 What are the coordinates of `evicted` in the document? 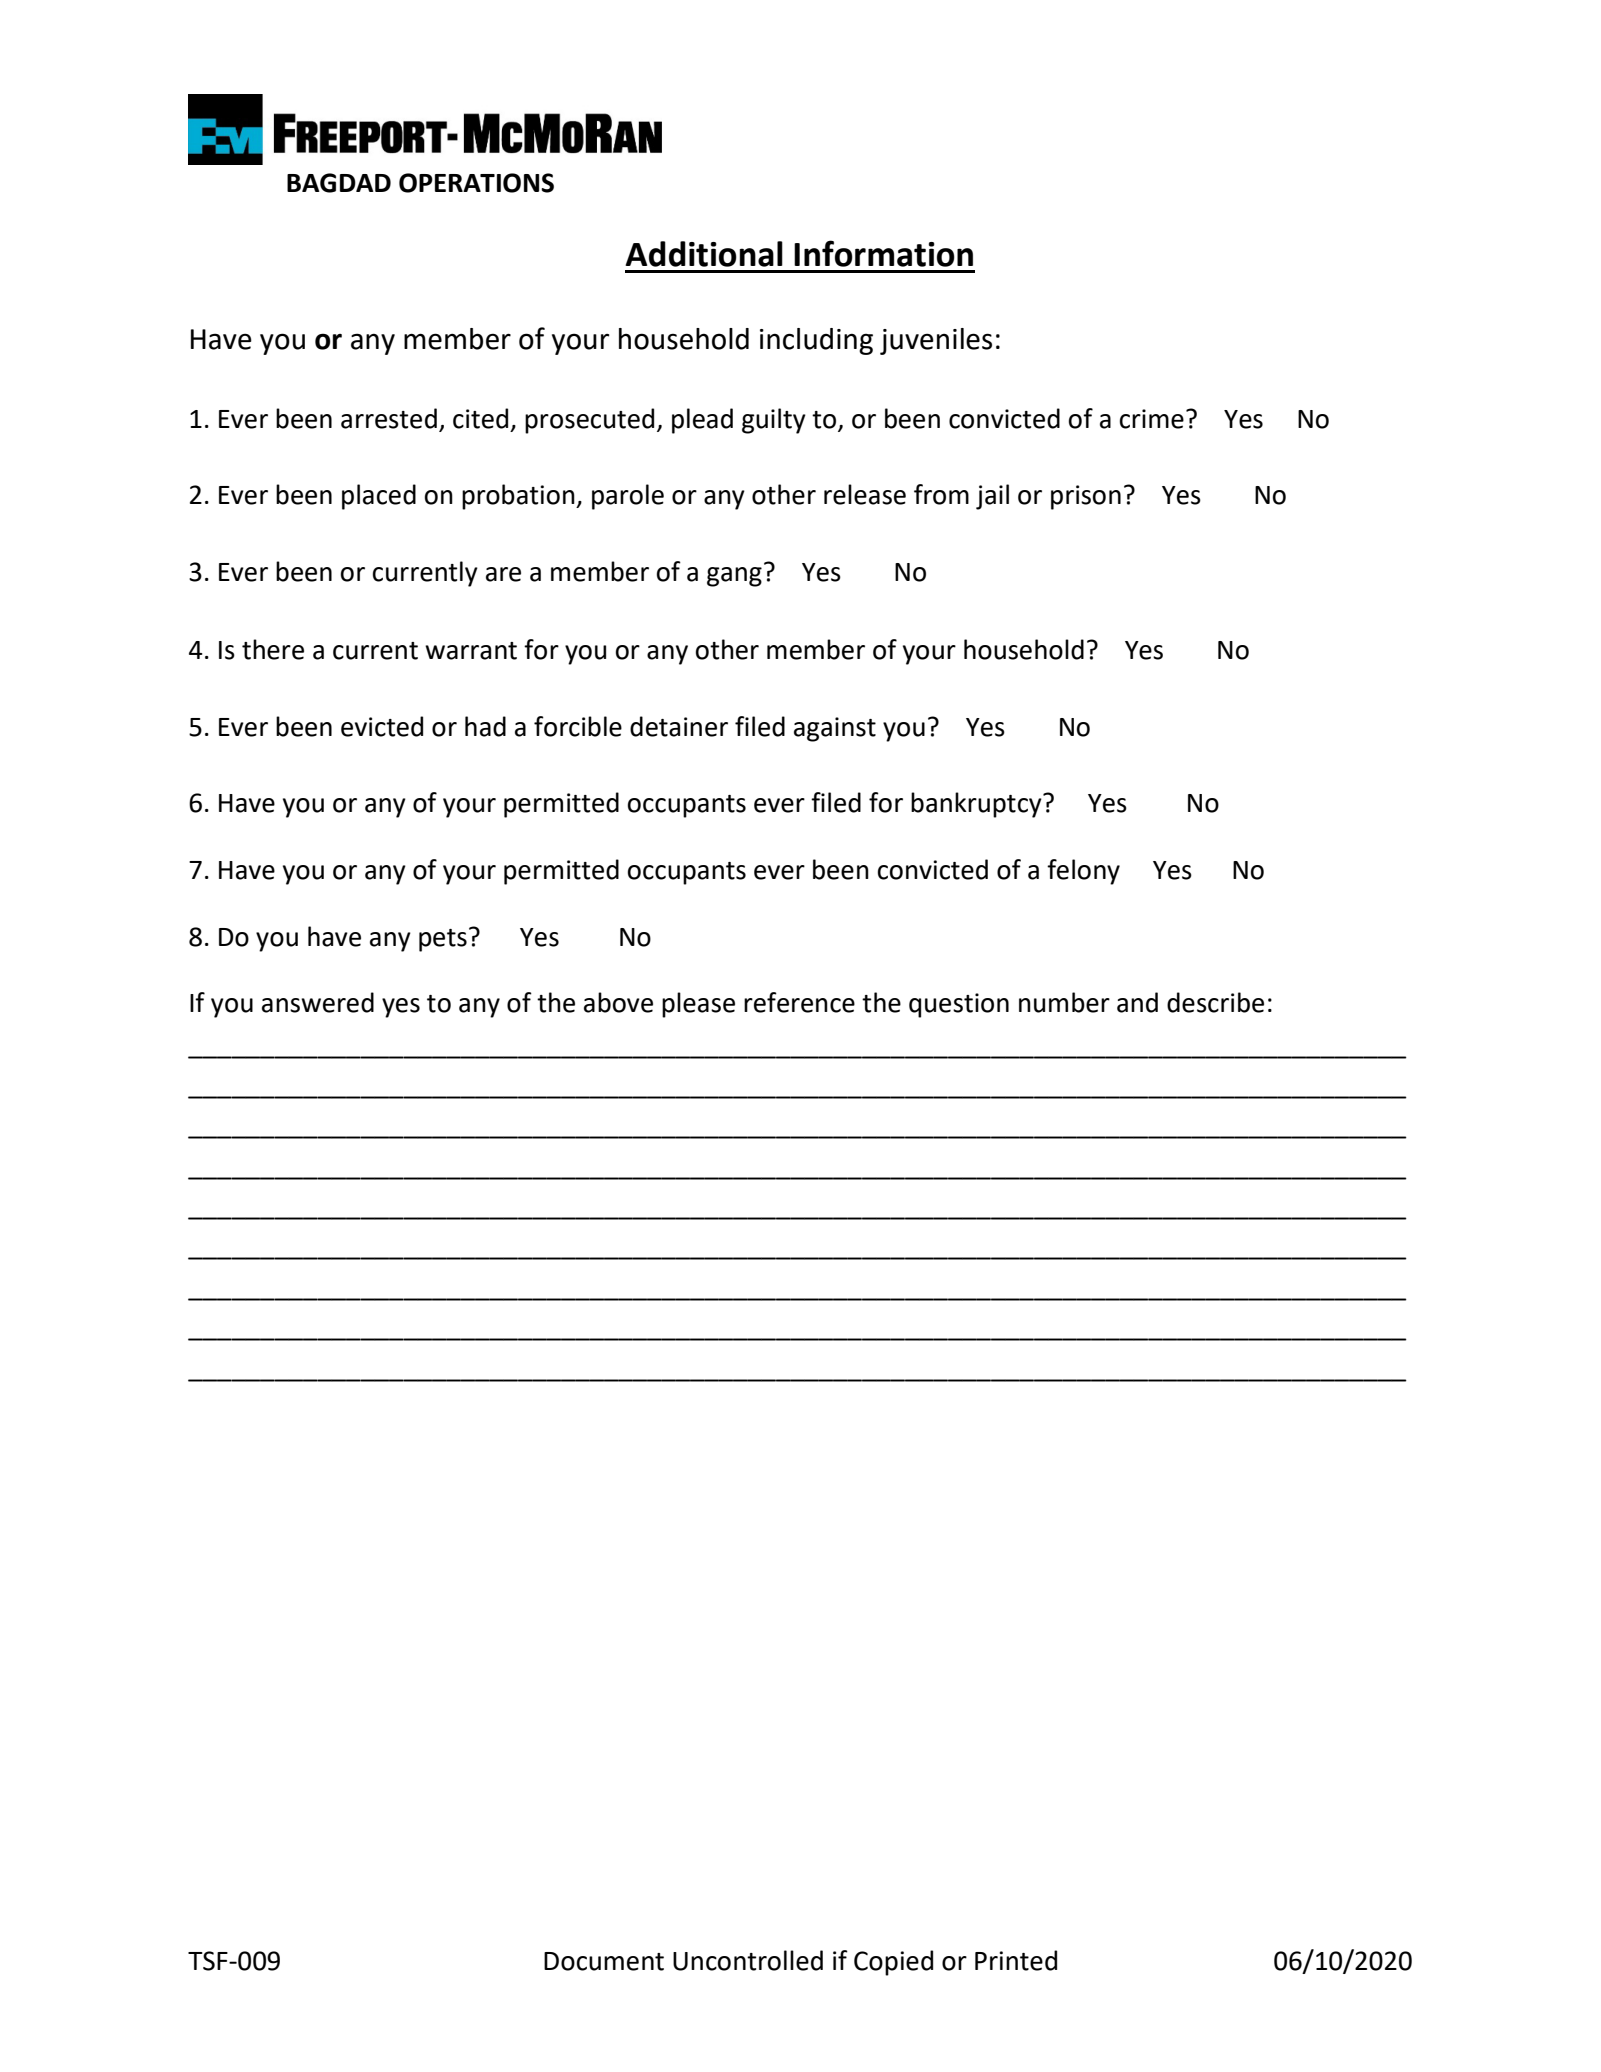 It's located at (382, 726).
